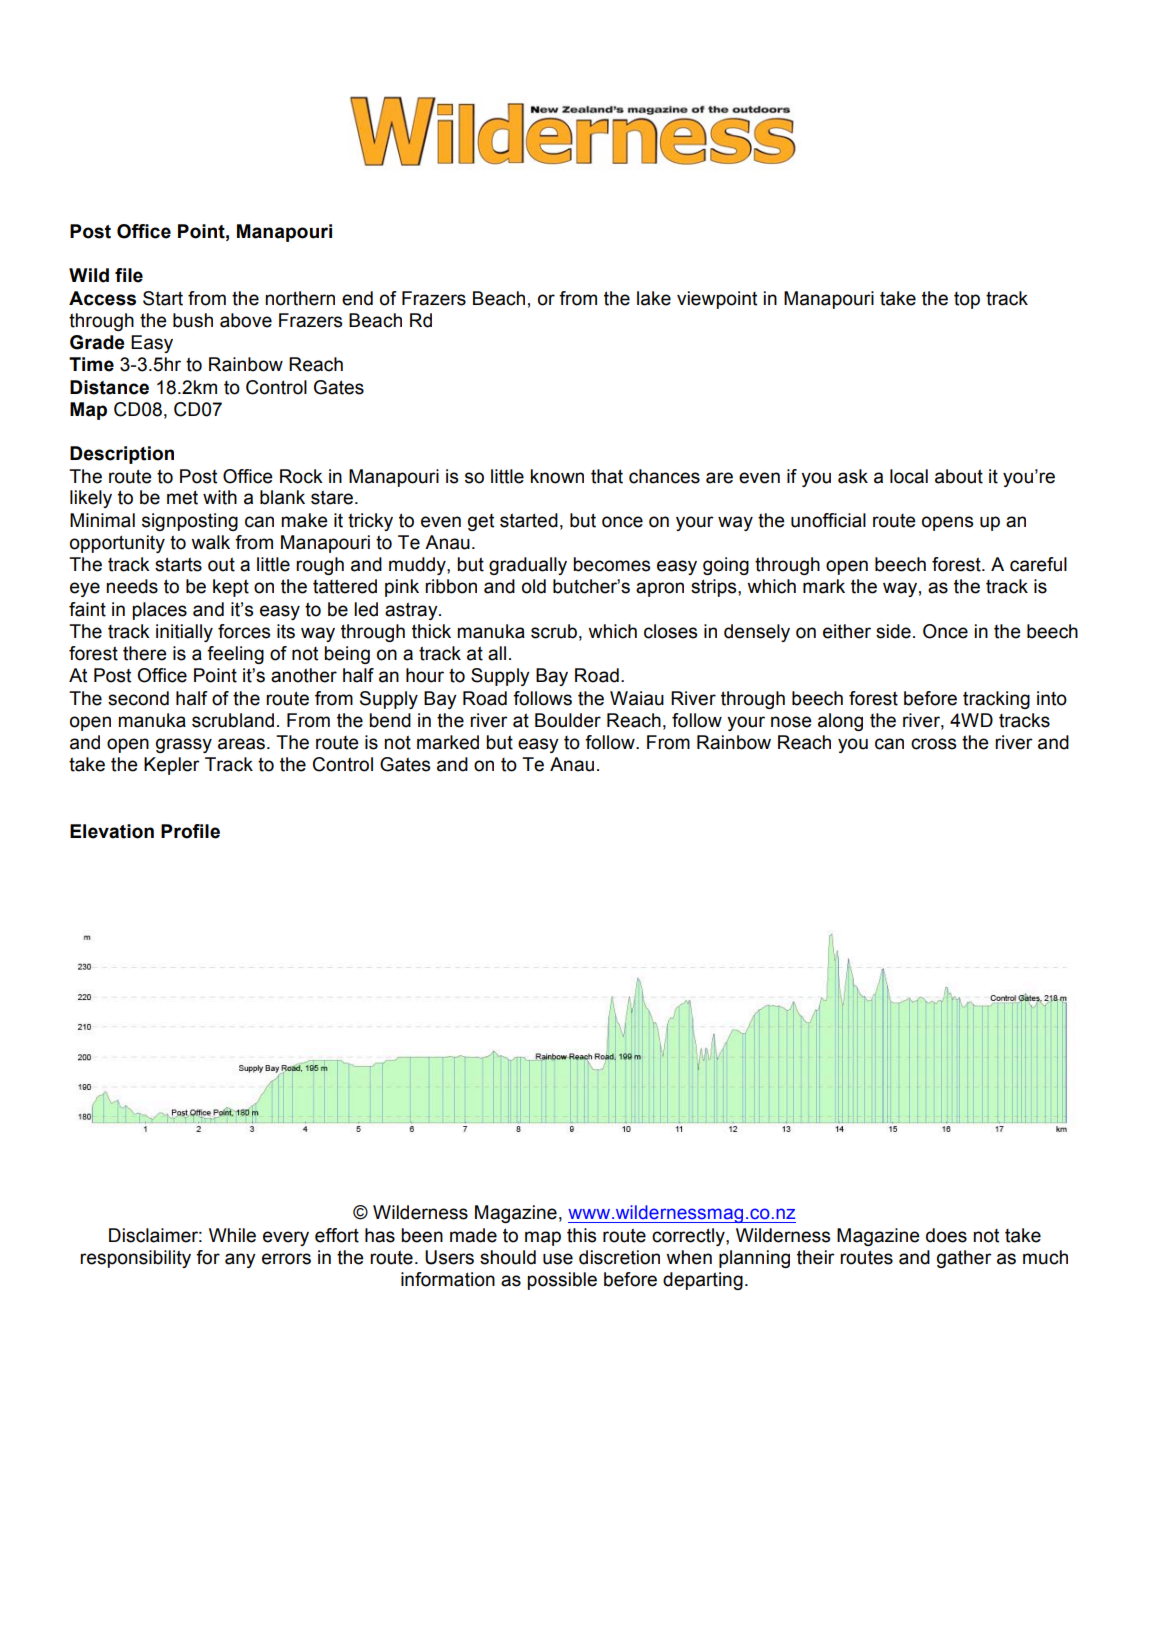 This screenshot has height=1626, width=1149. What do you see at coordinates (390, 720) in the screenshot?
I see `bend` at bounding box center [390, 720].
